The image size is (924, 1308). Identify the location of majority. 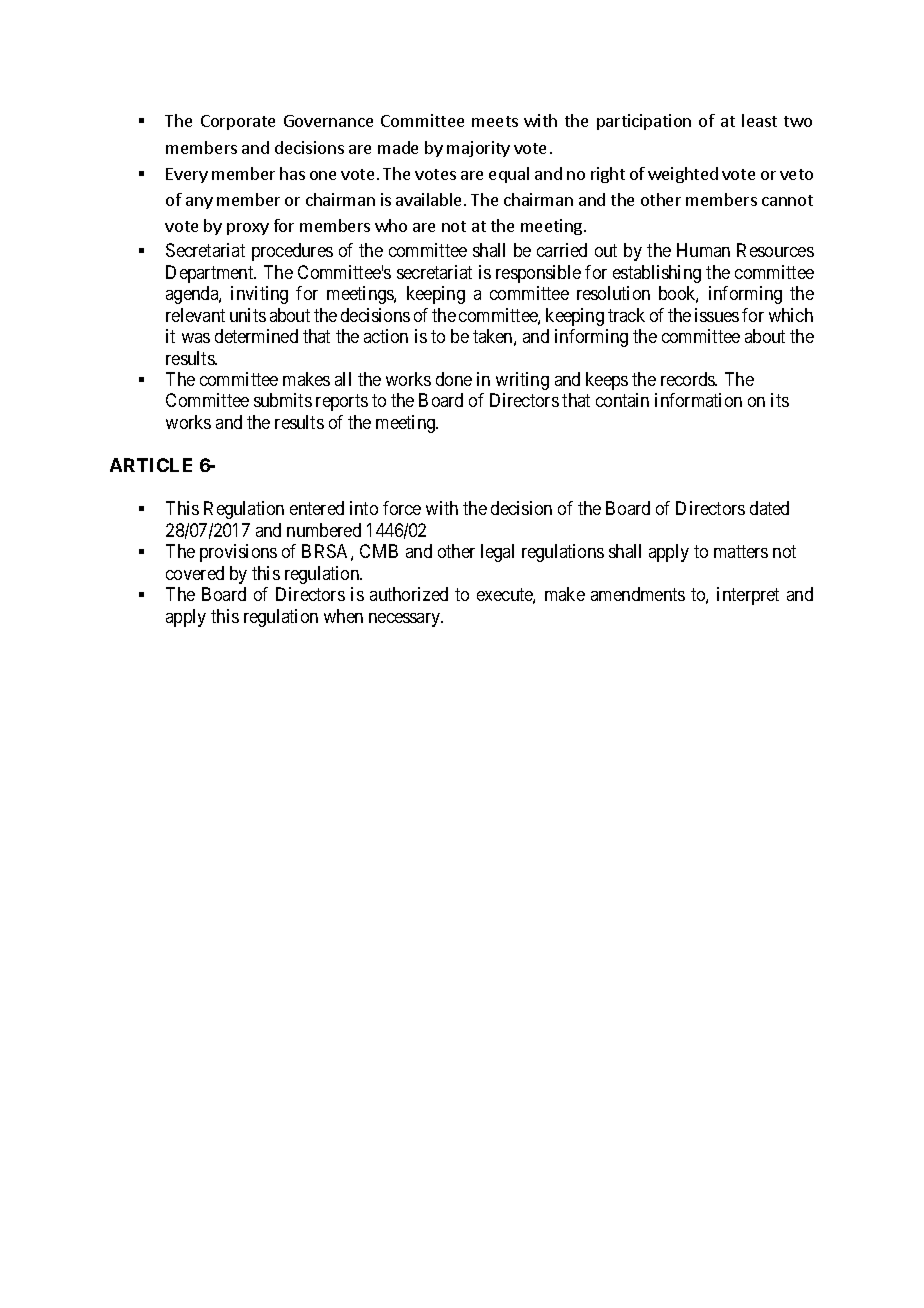
(478, 149).
